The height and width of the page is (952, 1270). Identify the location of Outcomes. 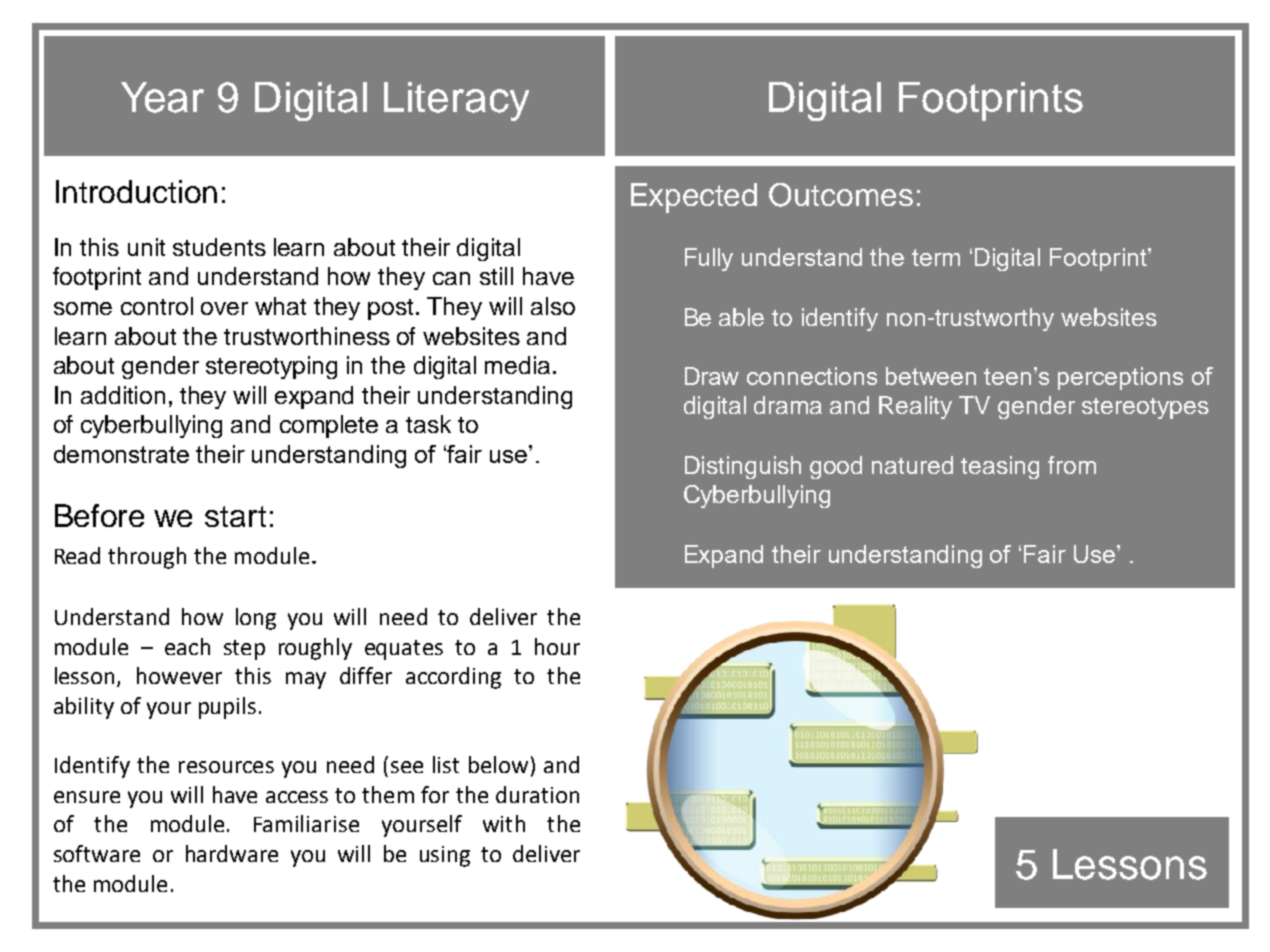
(841, 195).
